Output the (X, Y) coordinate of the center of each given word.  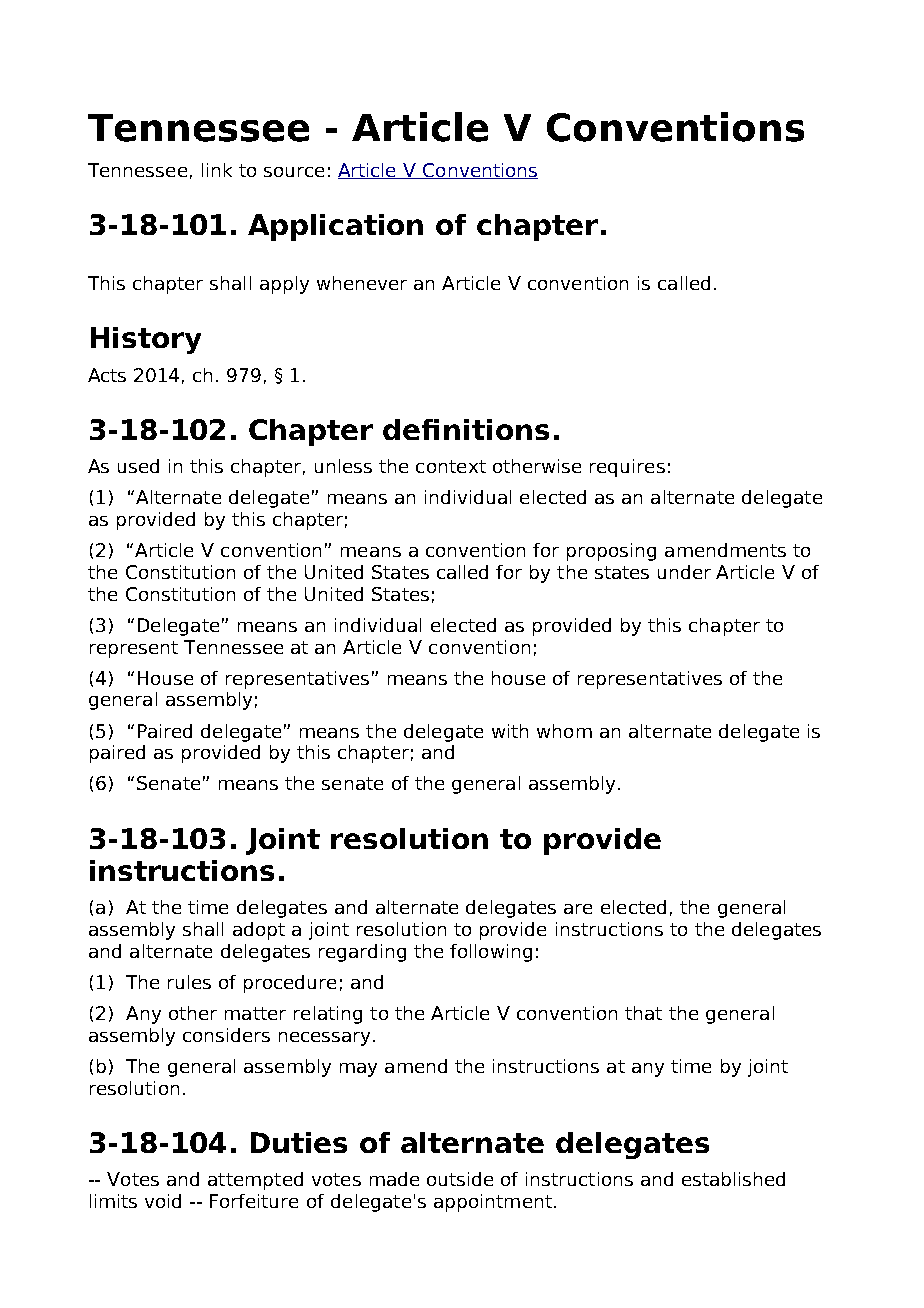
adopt (259, 931)
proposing (611, 552)
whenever (362, 283)
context (451, 466)
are (578, 909)
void (163, 1201)
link (217, 170)
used (138, 466)
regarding (362, 953)
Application (335, 227)
